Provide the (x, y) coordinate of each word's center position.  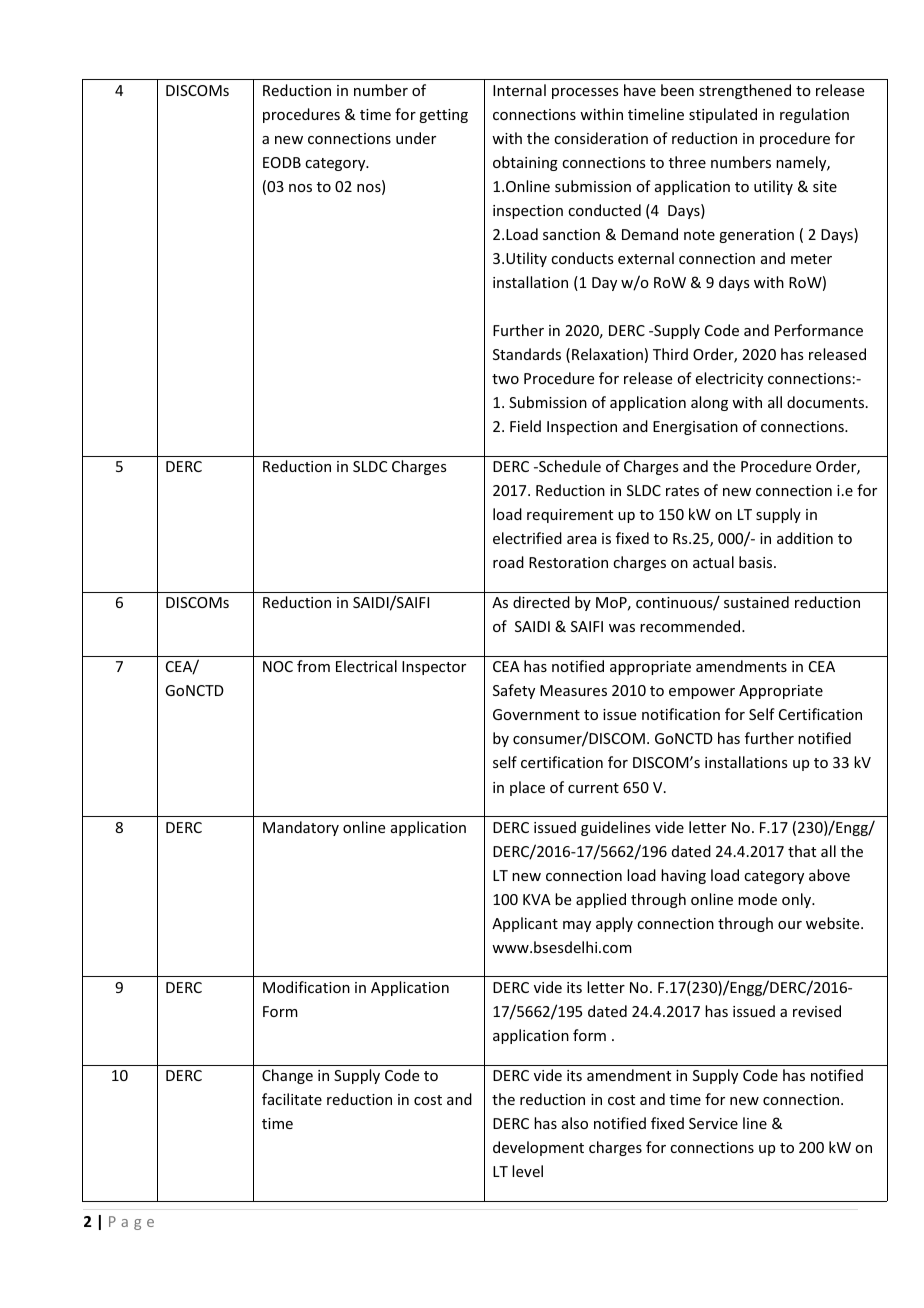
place (527, 788)
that (802, 851)
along (709, 403)
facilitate (292, 1099)
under (416, 138)
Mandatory (301, 828)
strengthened (745, 91)
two (505, 379)
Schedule (569, 466)
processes (585, 93)
